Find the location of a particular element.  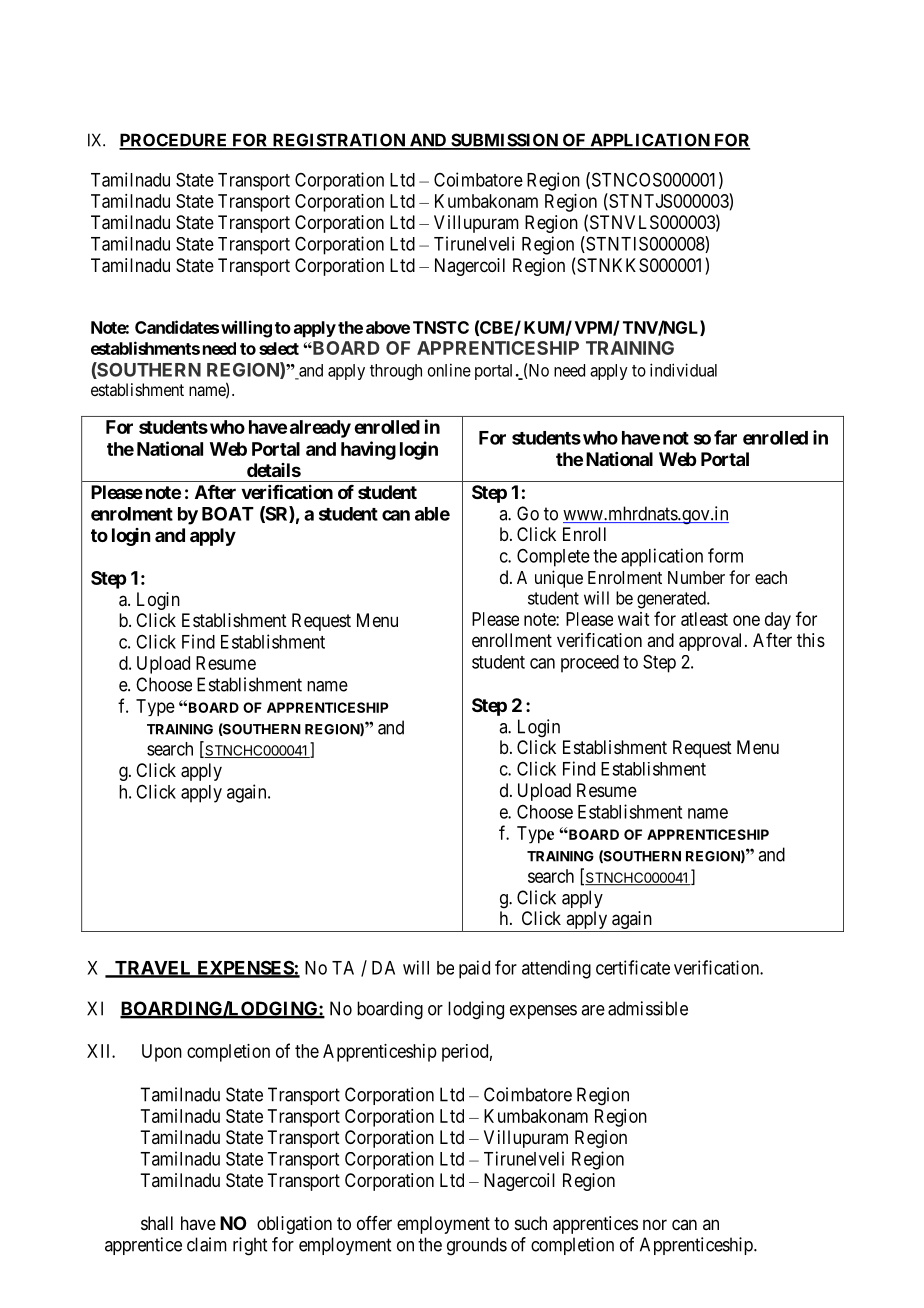

individual is located at coordinates (683, 370).
